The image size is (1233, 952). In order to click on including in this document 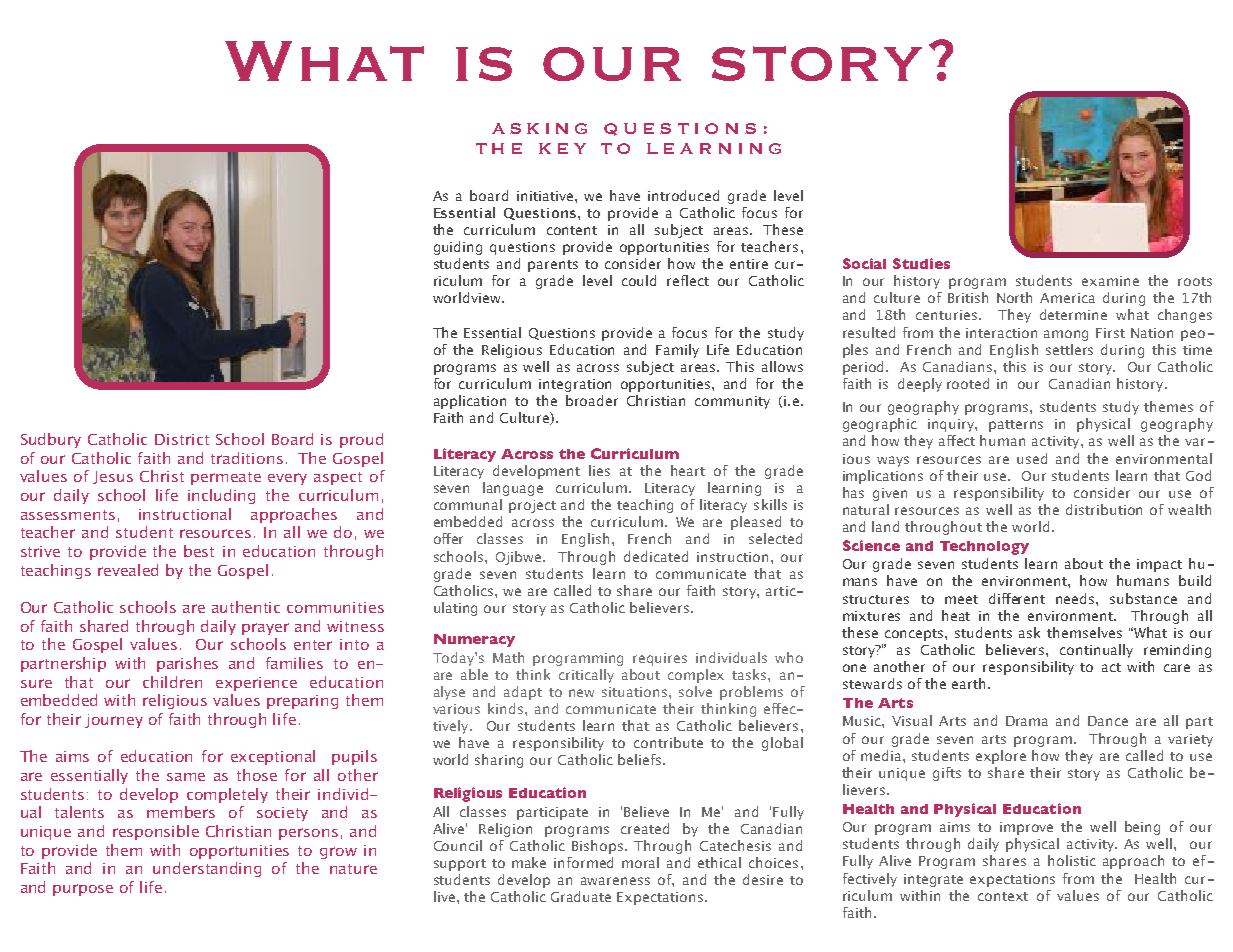, I will do `click(221, 496)`.
